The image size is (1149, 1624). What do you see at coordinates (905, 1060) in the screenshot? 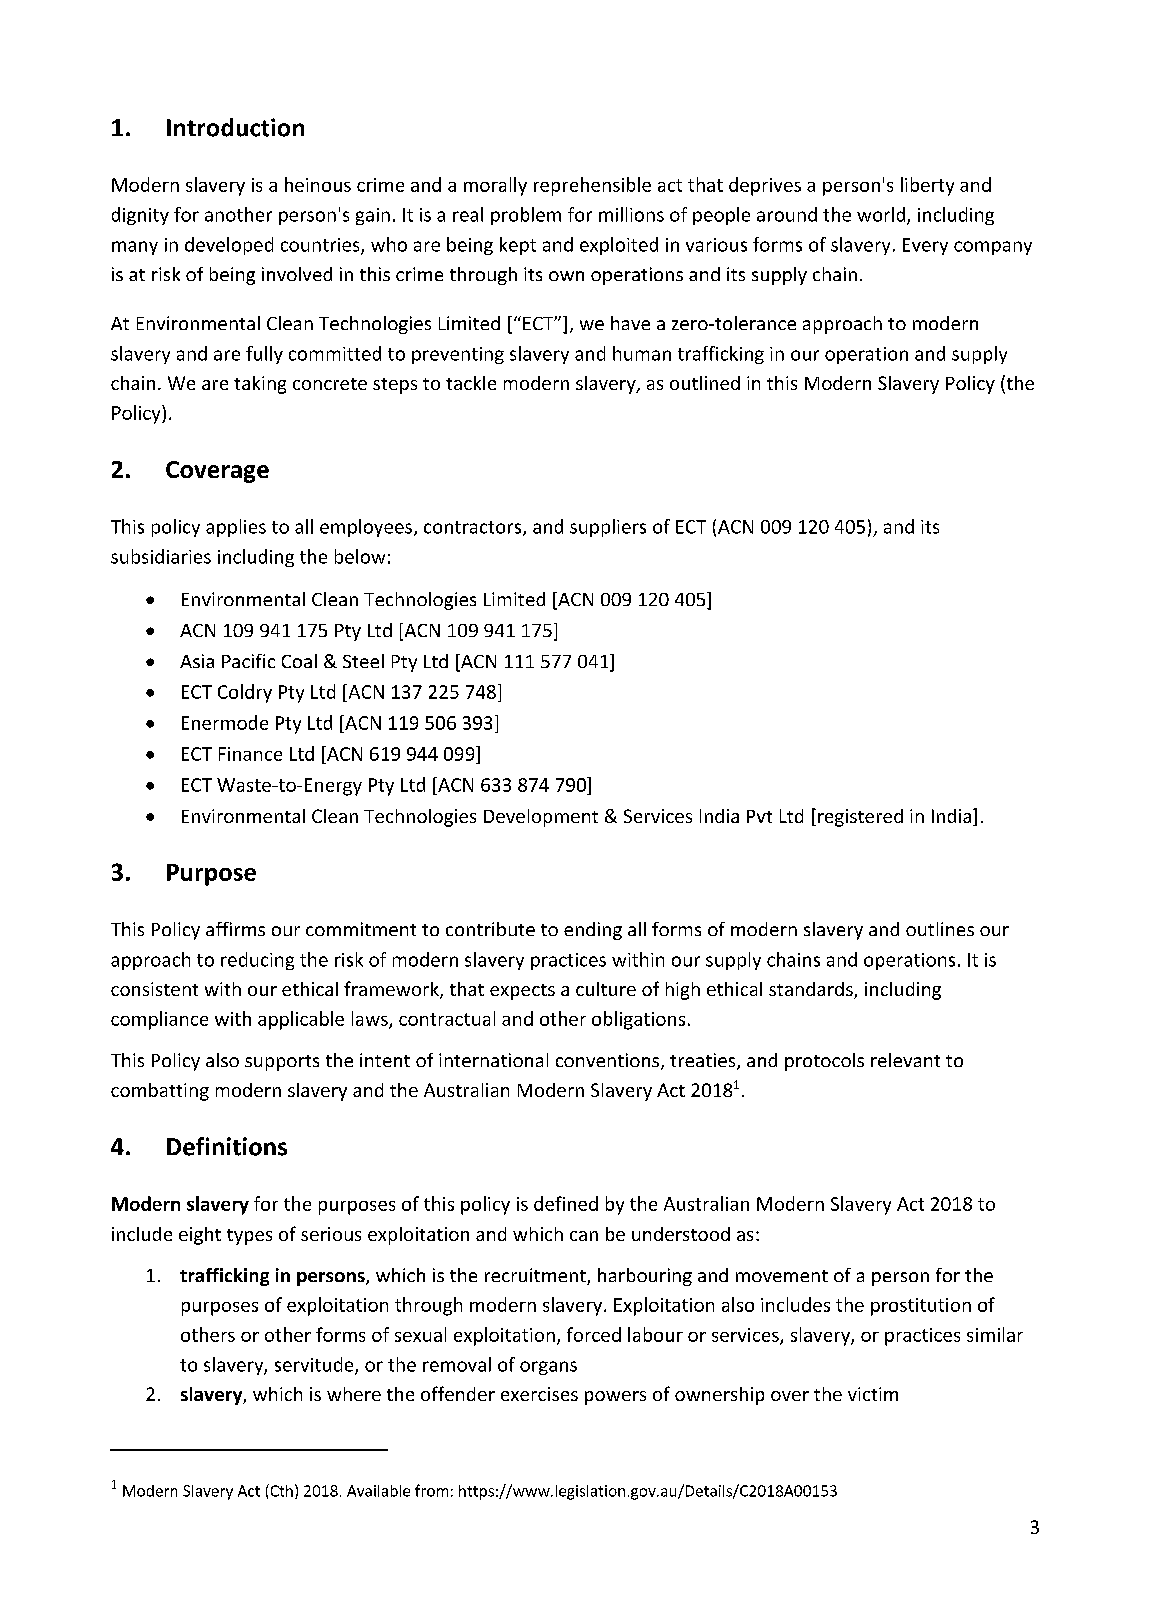
I see `relevant` at bounding box center [905, 1060].
